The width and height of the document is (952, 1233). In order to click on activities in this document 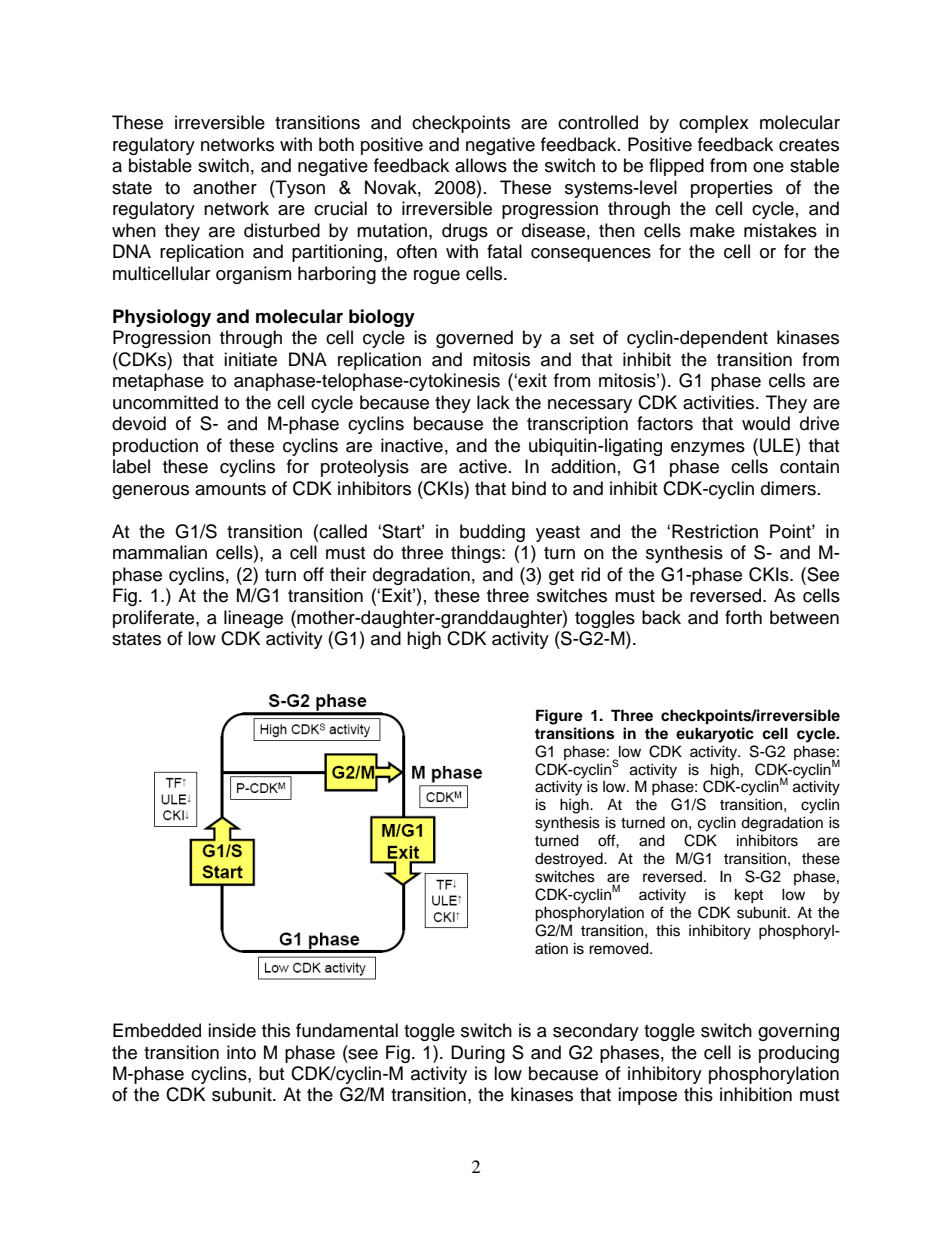, I will do `click(720, 402)`.
